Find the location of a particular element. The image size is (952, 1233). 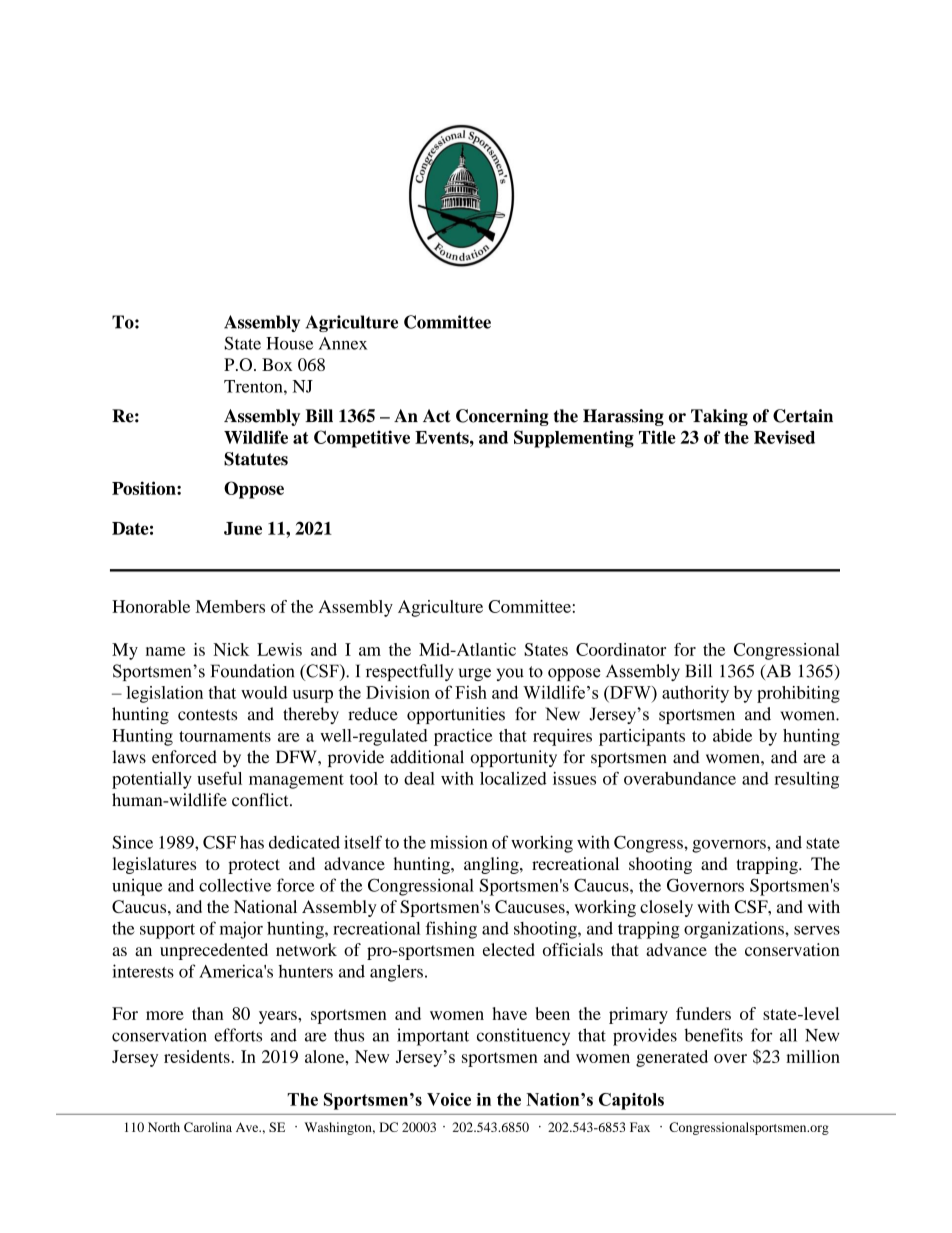

practice is located at coordinates (463, 737).
